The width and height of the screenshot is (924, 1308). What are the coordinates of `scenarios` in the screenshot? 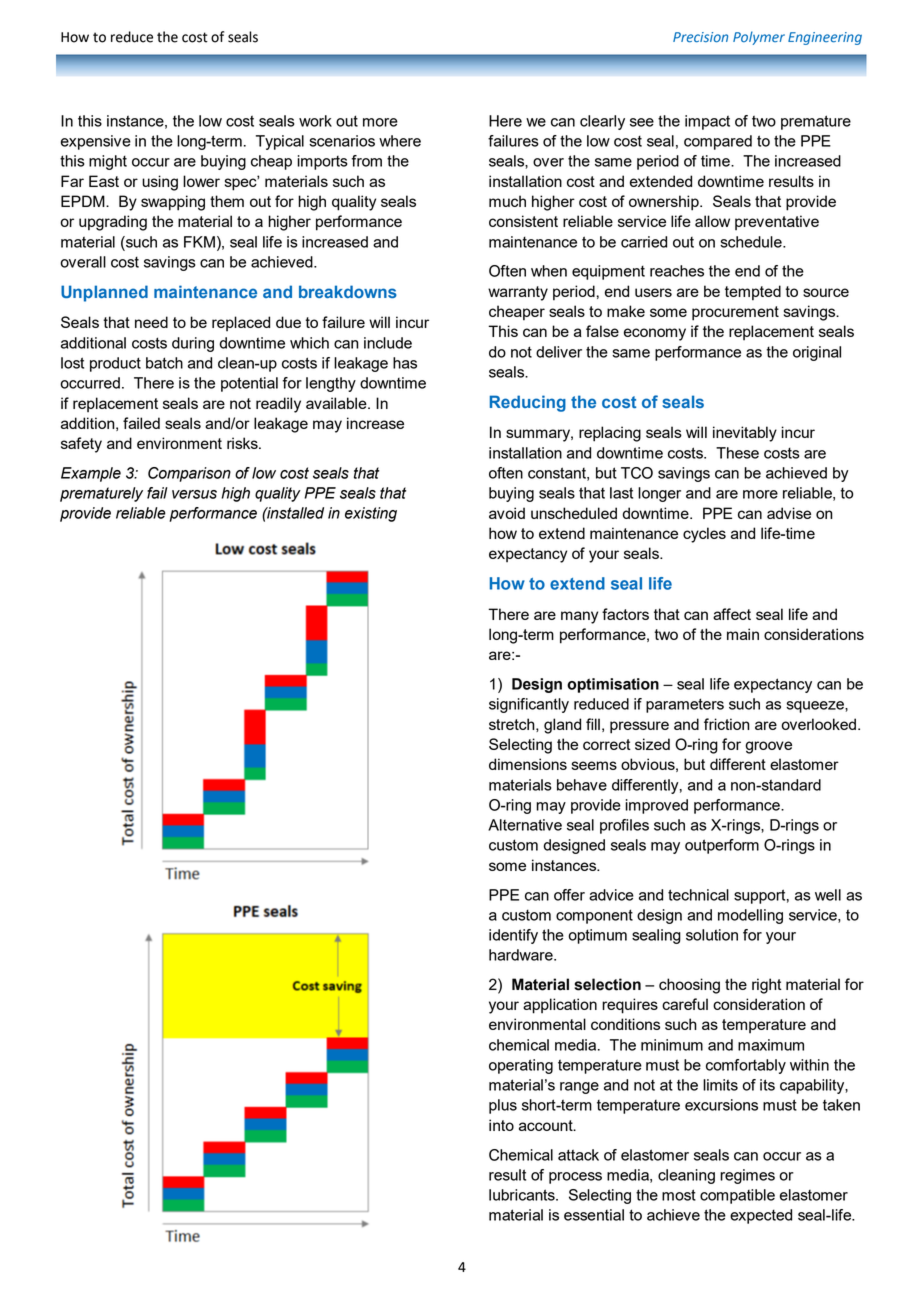 It's located at (342, 141).
